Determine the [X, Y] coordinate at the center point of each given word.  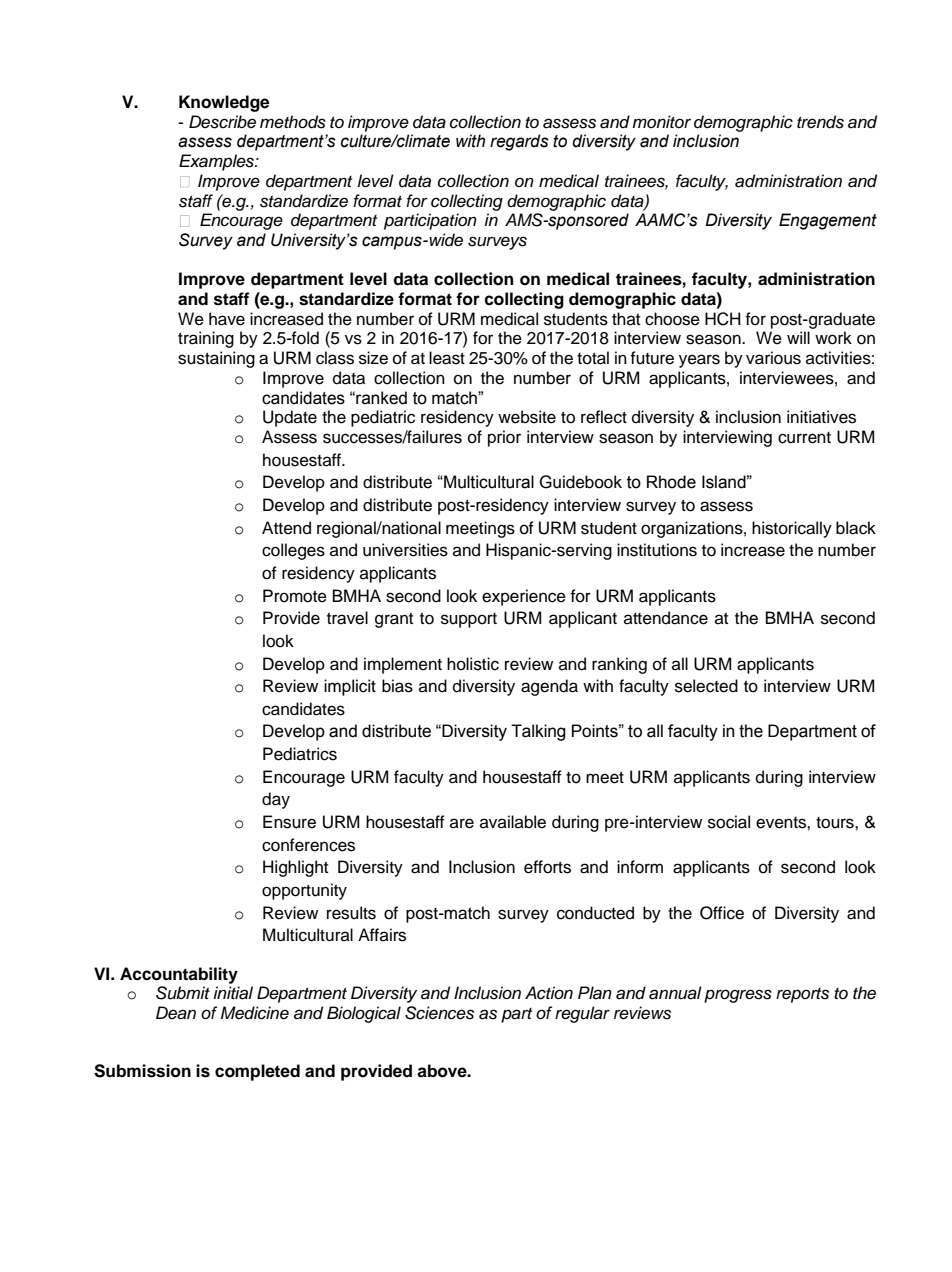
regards [519, 142]
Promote [295, 596]
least [447, 358]
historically [792, 529]
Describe [222, 122]
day [276, 800]
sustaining [216, 359]
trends [820, 122]
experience [524, 597]
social [729, 822]
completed [257, 1072]
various [773, 358]
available [513, 822]
